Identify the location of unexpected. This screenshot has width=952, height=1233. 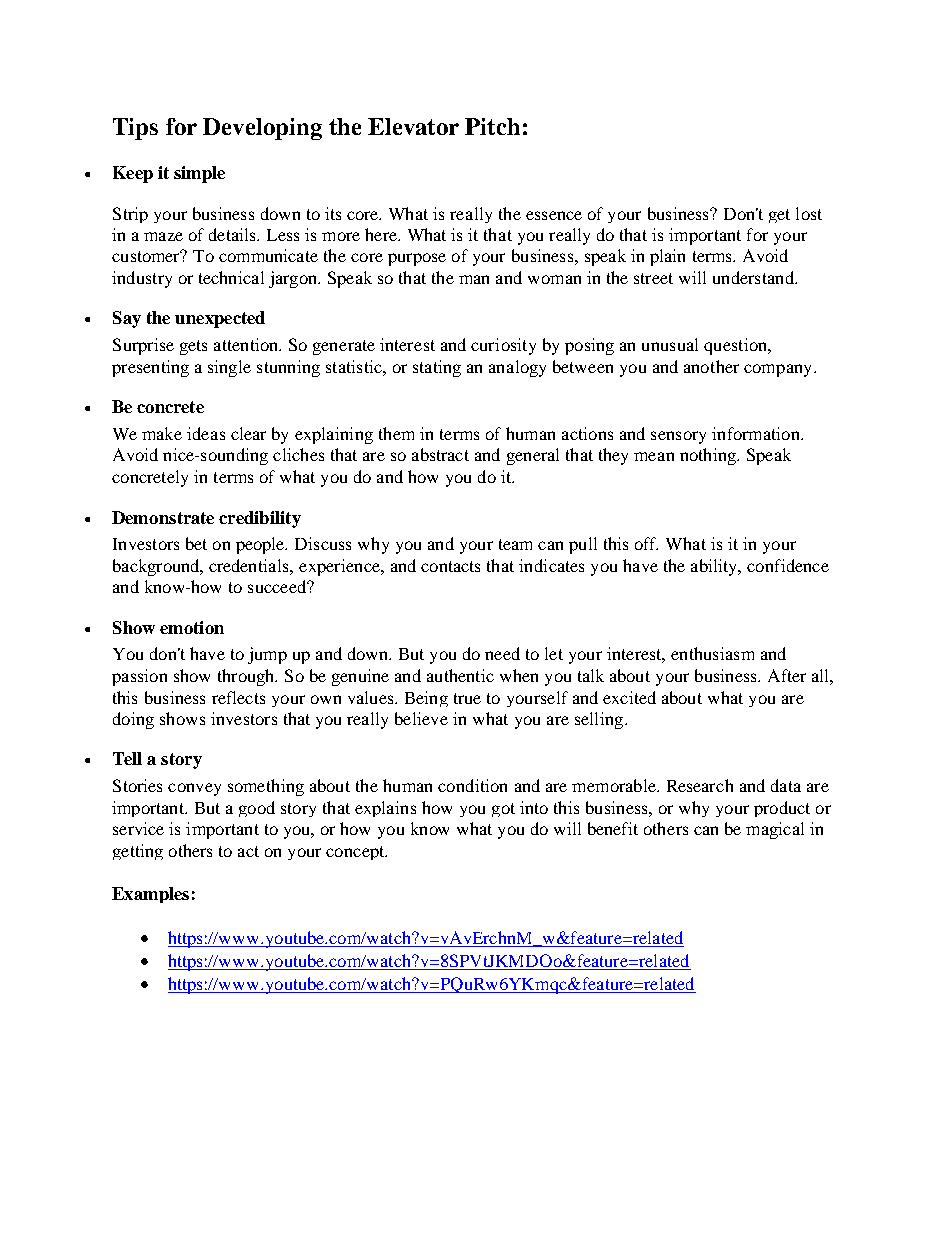
(220, 319).
